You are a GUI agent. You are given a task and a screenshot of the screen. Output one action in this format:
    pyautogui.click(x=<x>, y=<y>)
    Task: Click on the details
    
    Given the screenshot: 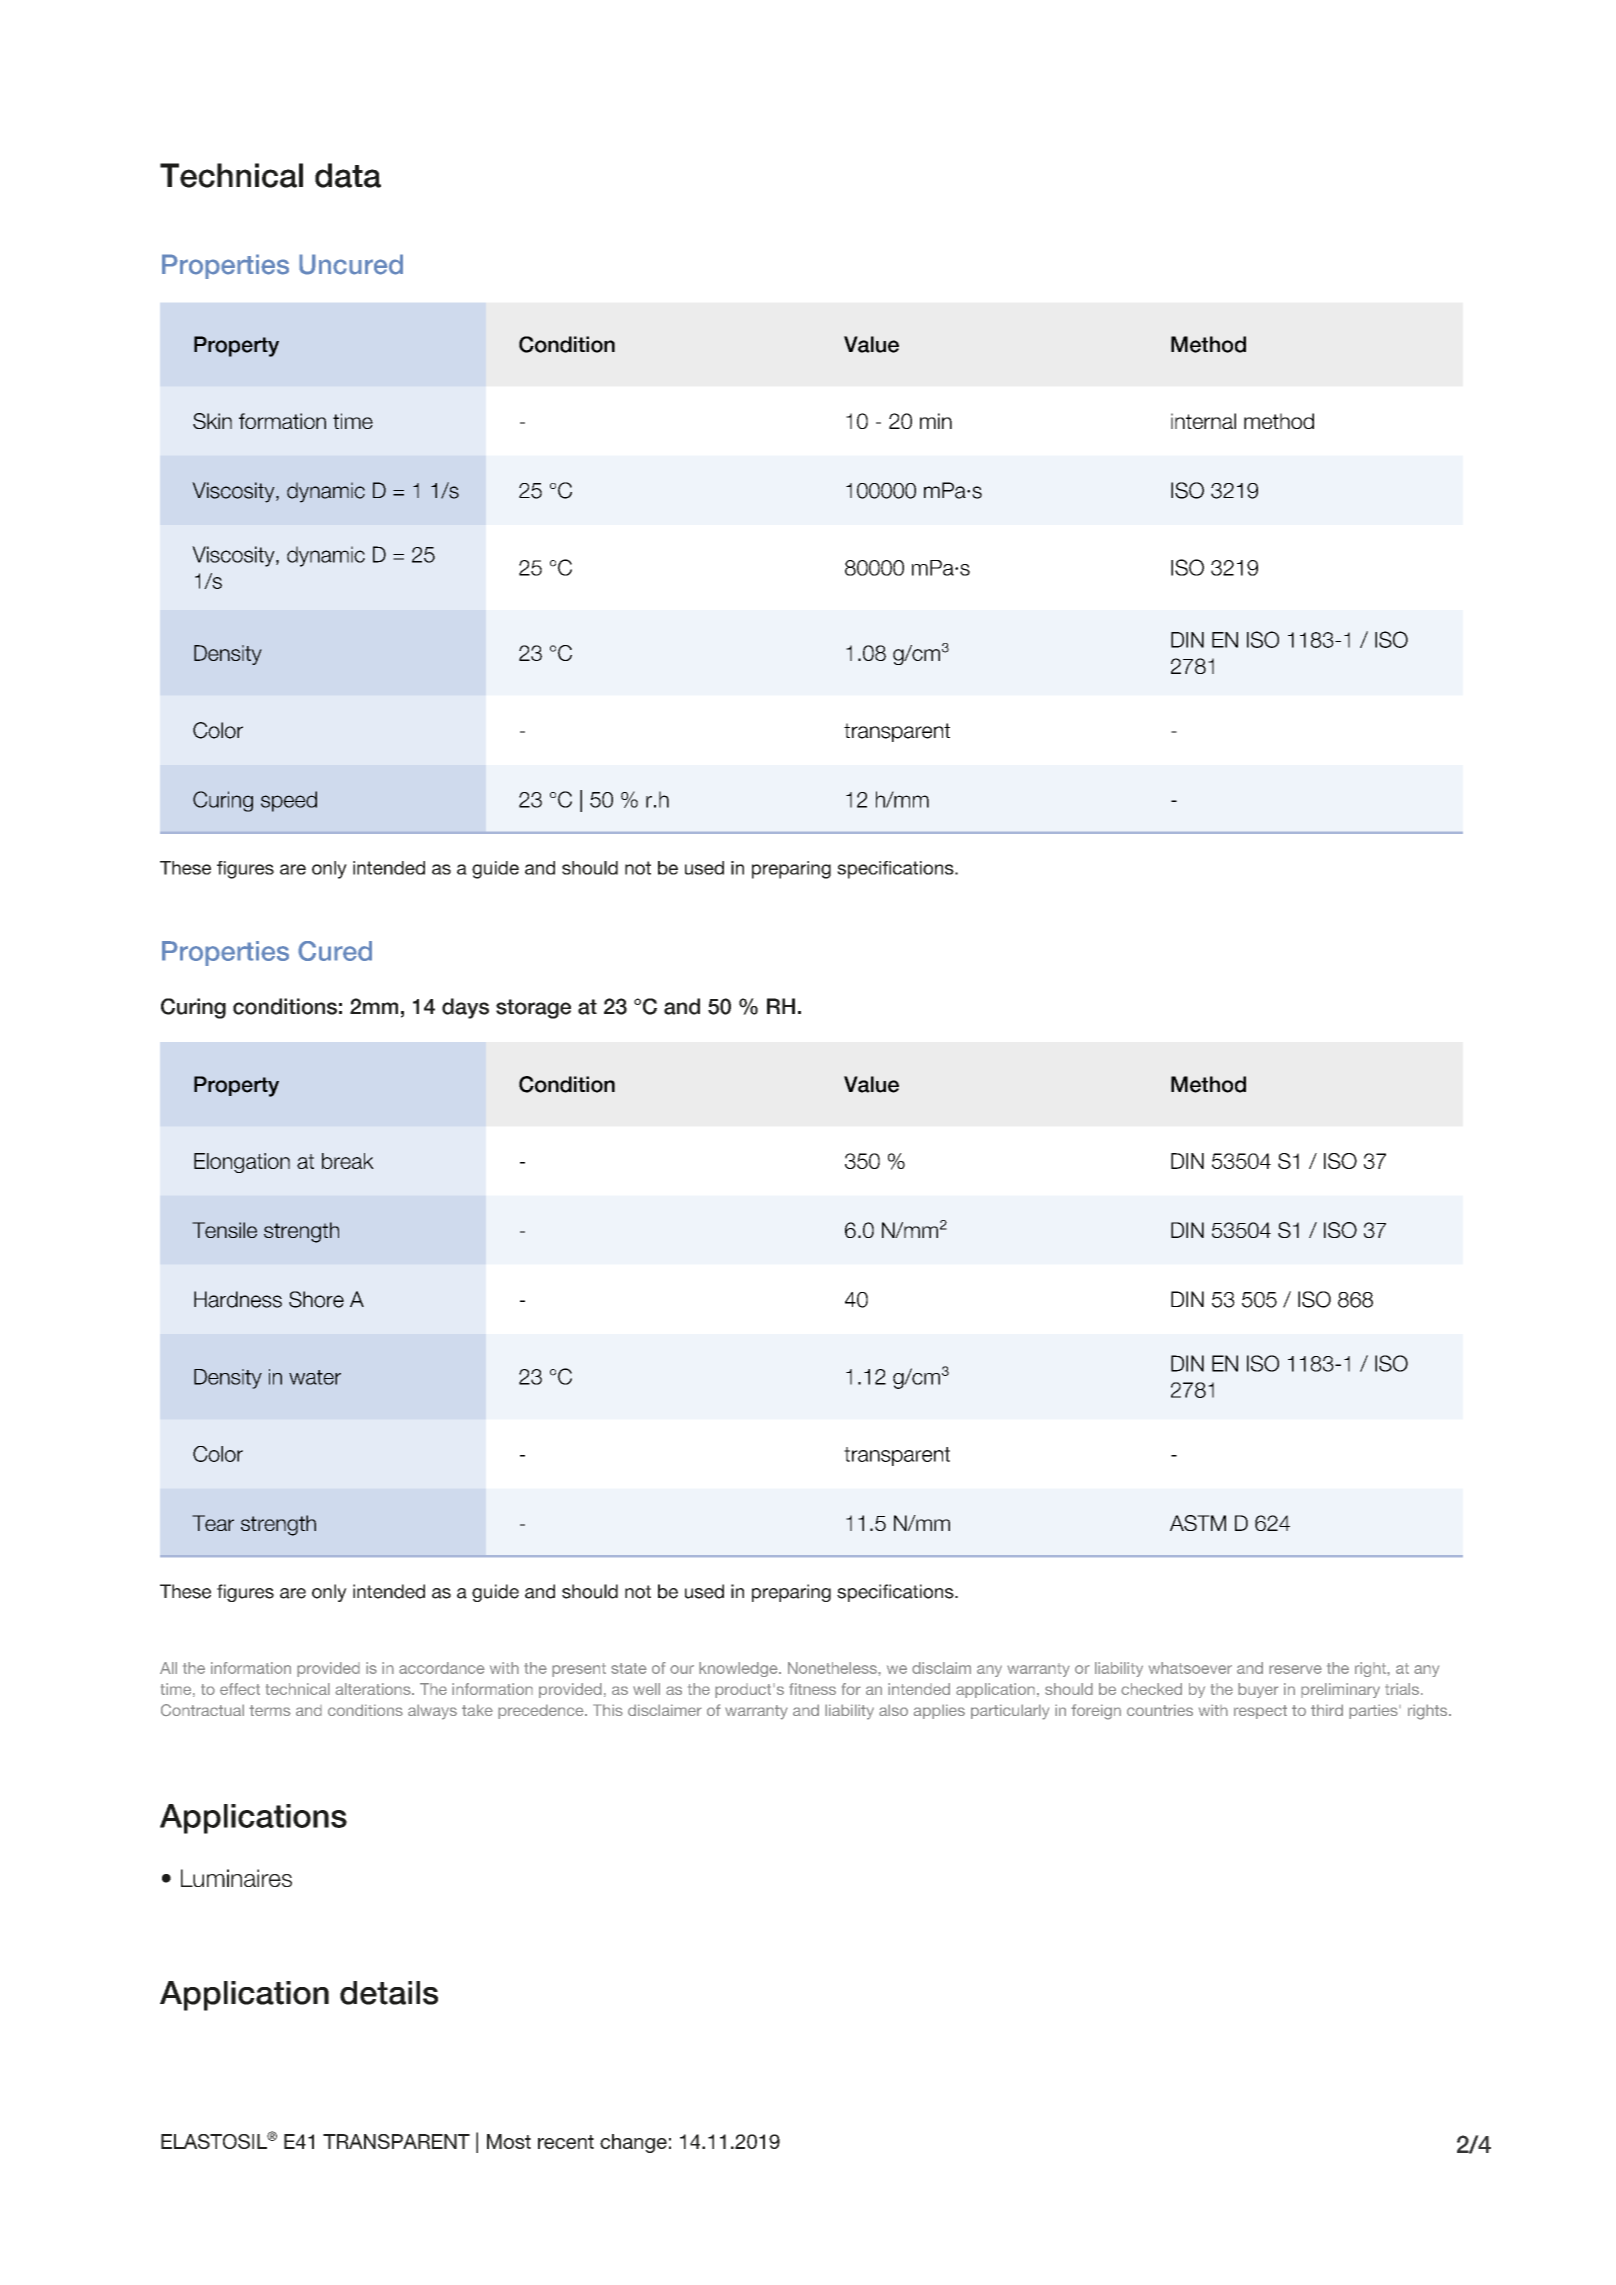 What is the action you would take?
    pyautogui.click(x=389, y=1993)
